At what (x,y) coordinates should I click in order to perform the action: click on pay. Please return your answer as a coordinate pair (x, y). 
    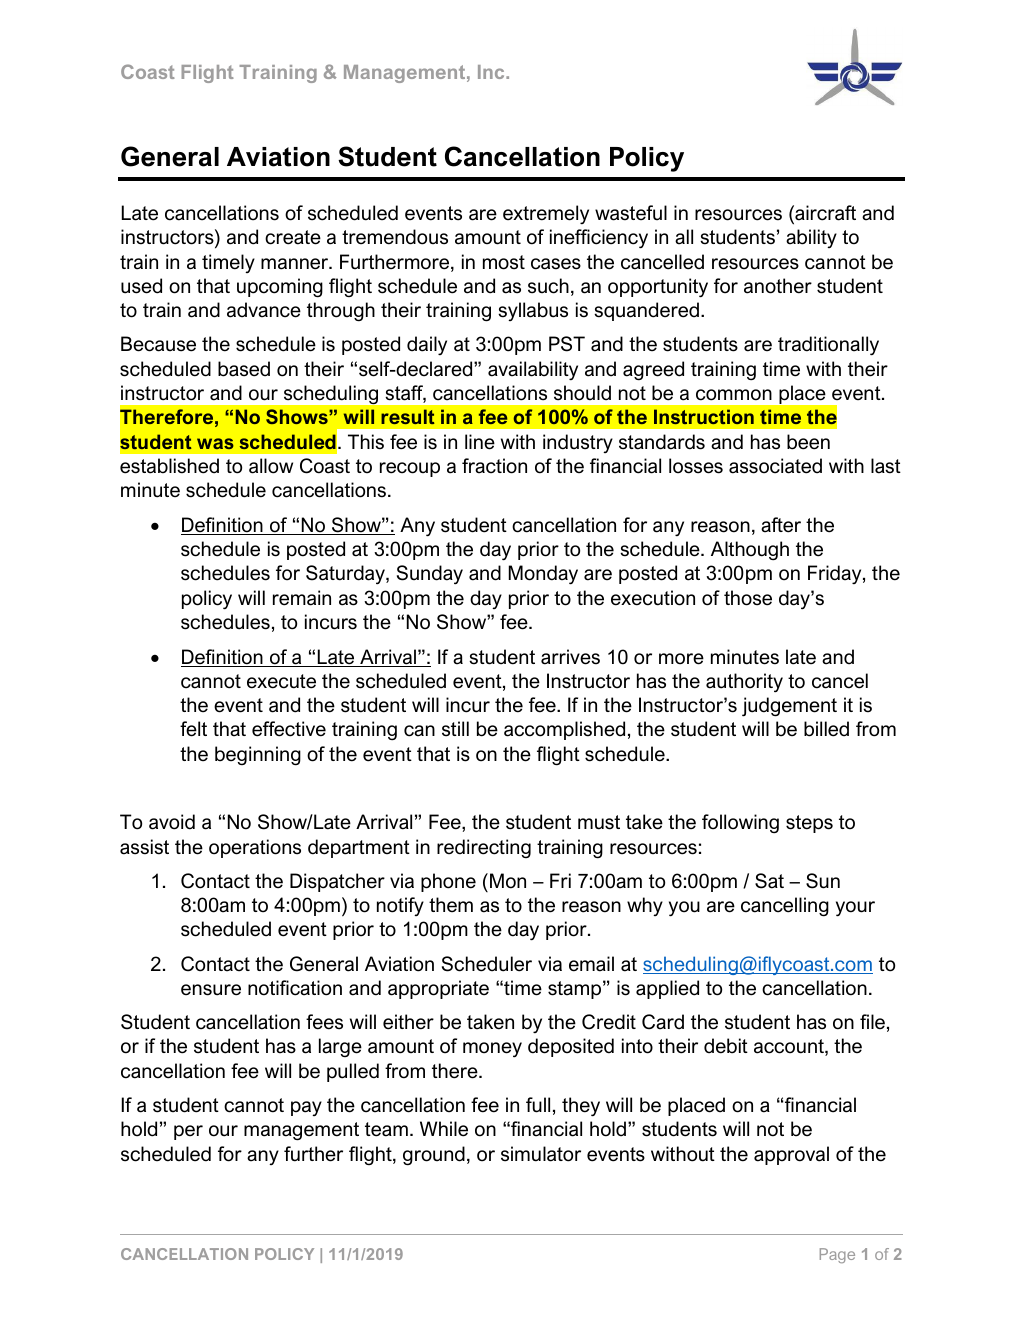
    Looking at the image, I should click on (306, 1108).
